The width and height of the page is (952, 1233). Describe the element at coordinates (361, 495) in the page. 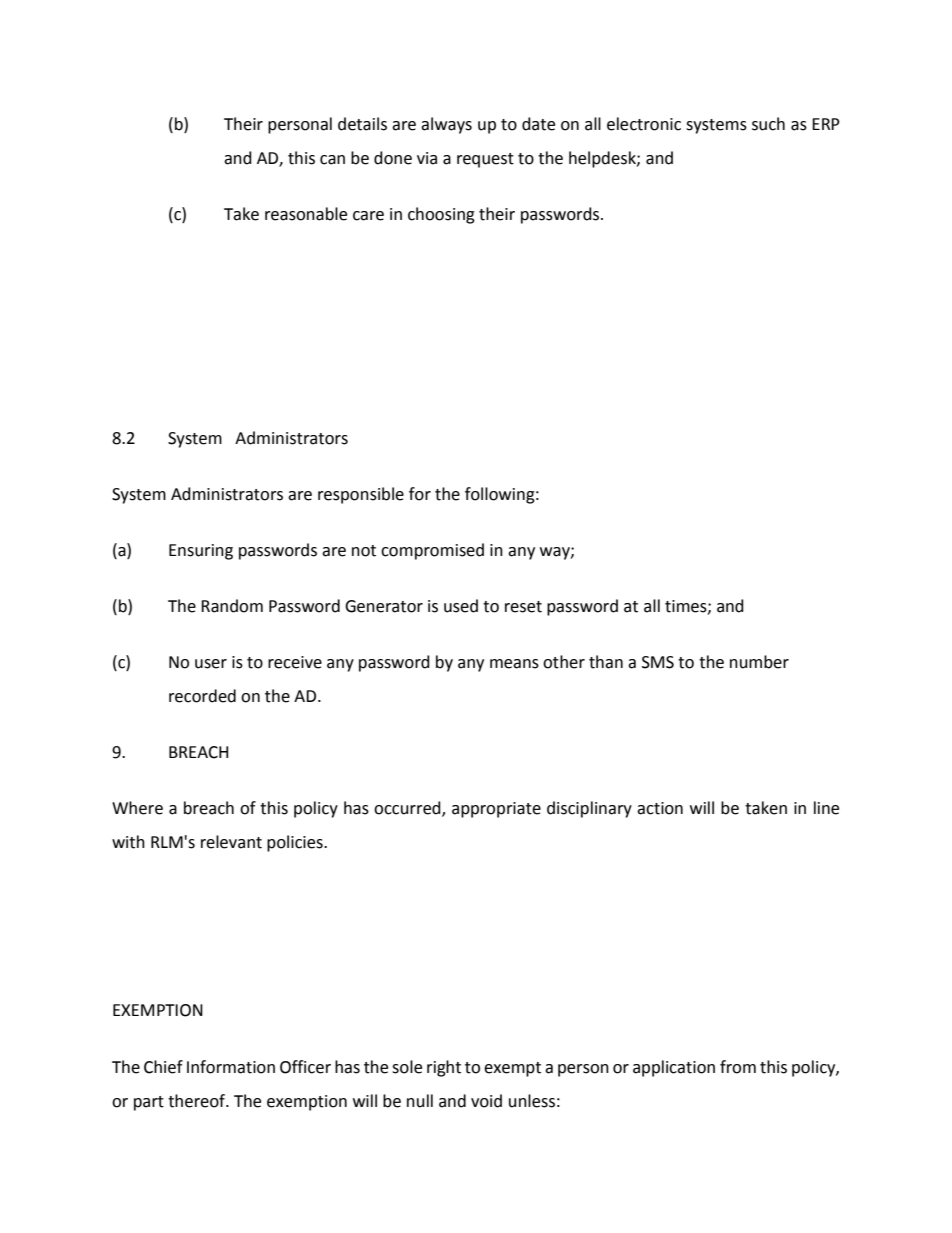

I see `responsible` at that location.
